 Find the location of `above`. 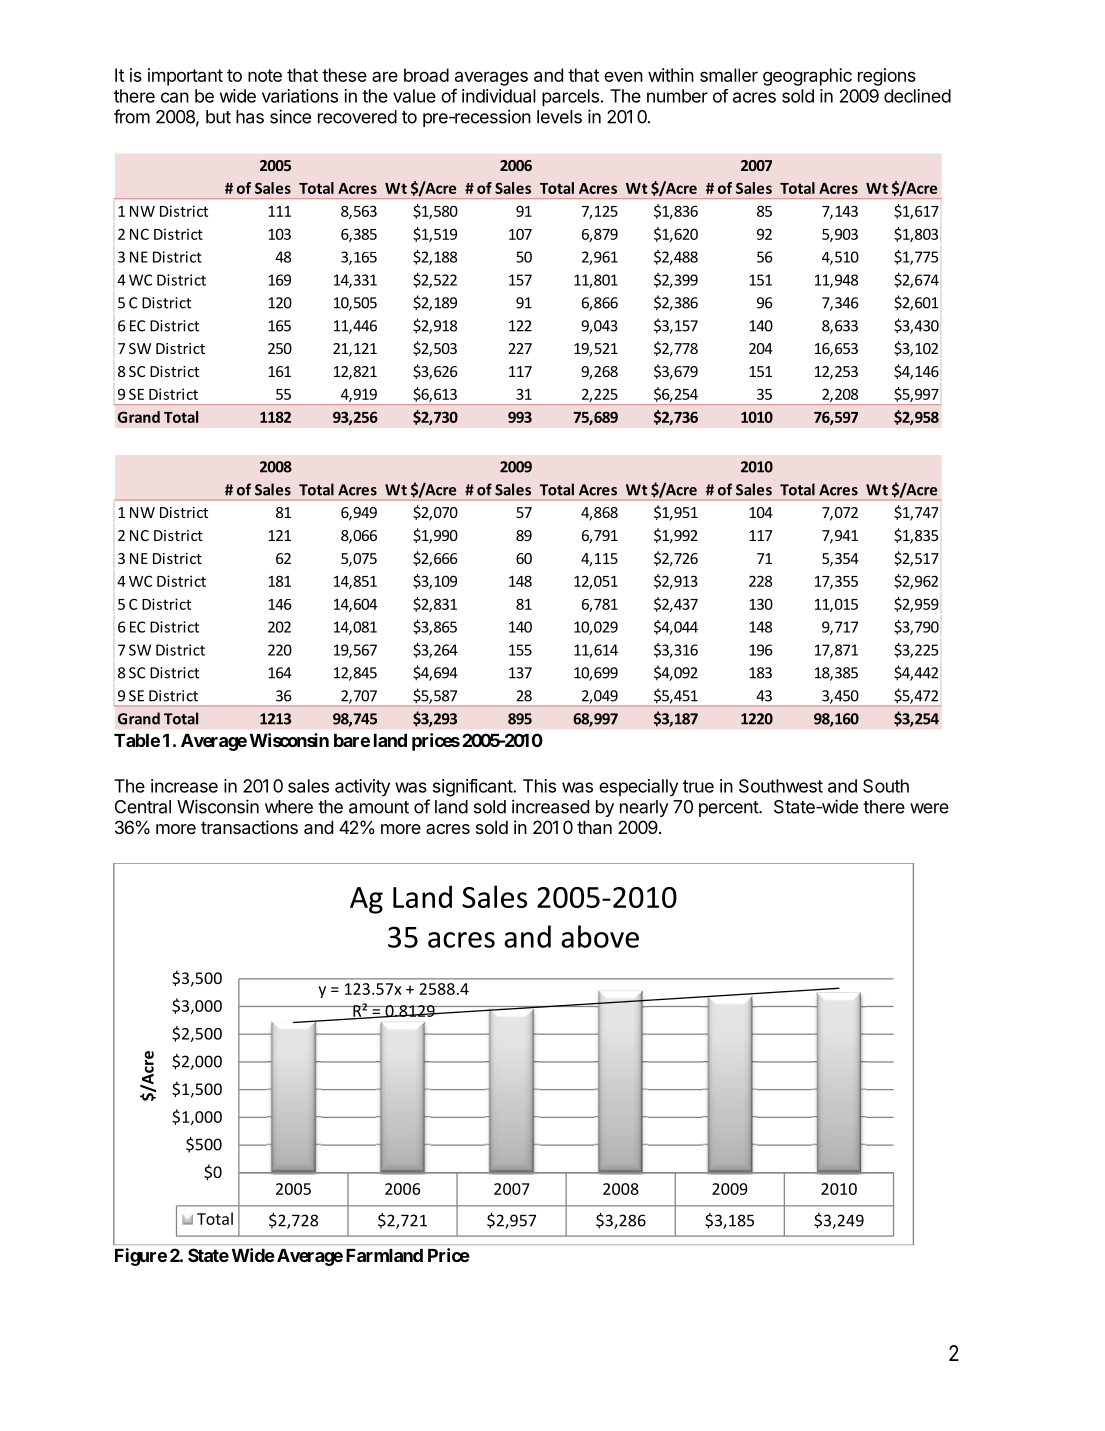

above is located at coordinates (600, 936).
